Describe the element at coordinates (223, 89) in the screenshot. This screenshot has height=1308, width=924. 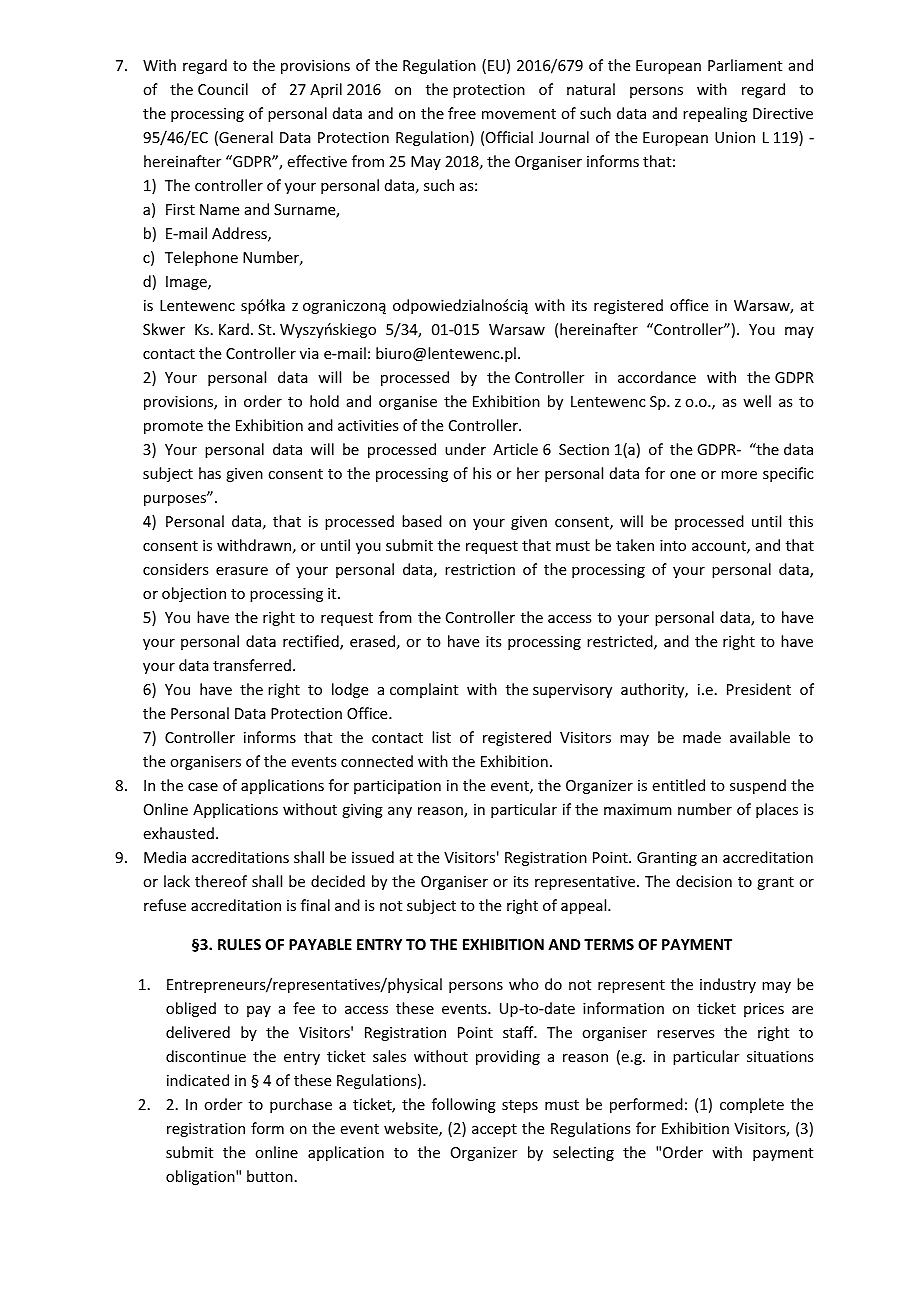
I see `Council` at that location.
